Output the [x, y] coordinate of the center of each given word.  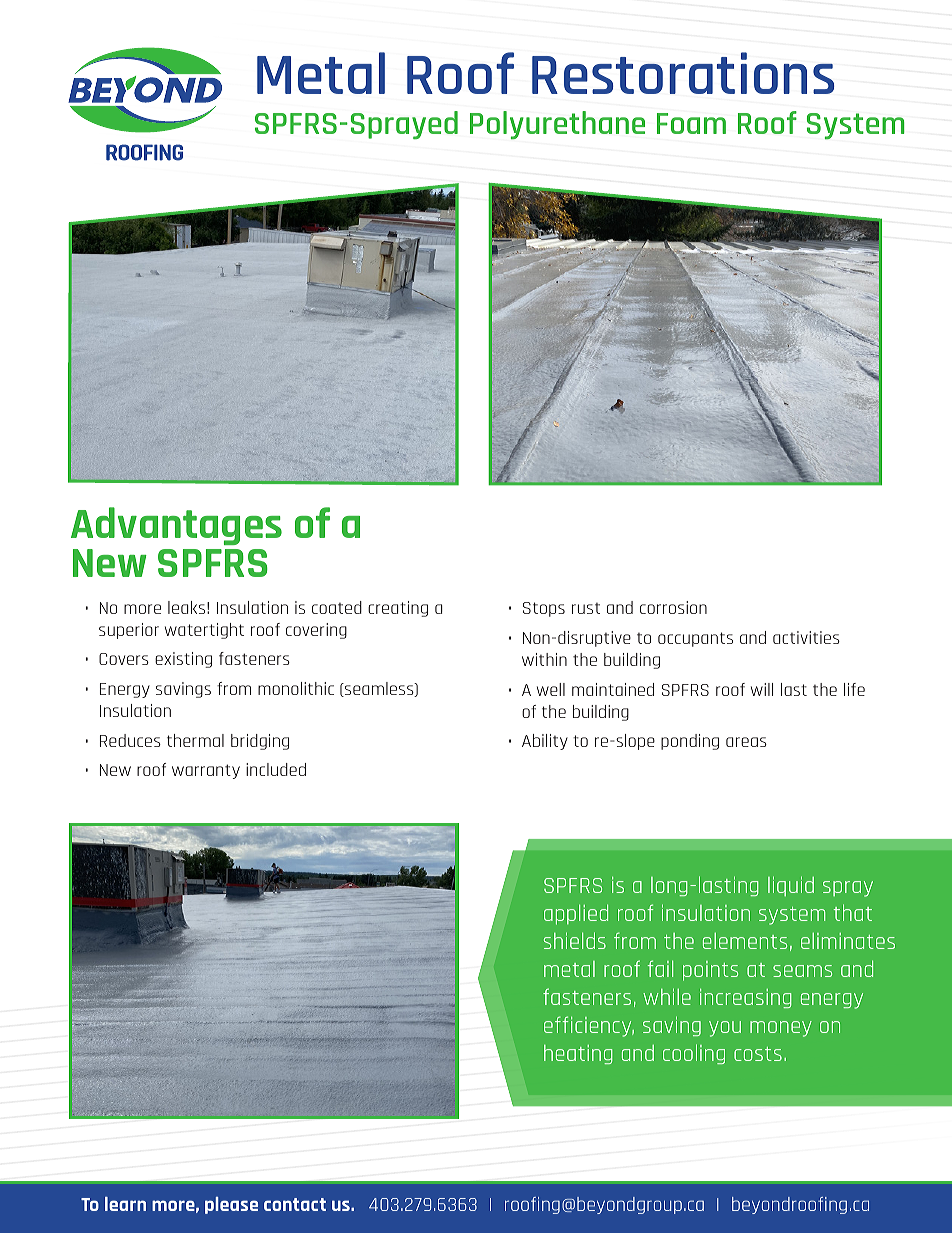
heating [578, 1054]
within [544, 659]
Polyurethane [557, 125]
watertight [204, 631]
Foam [691, 123]
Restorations [683, 73]
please [231, 1205]
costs [758, 1054]
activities [806, 637]
